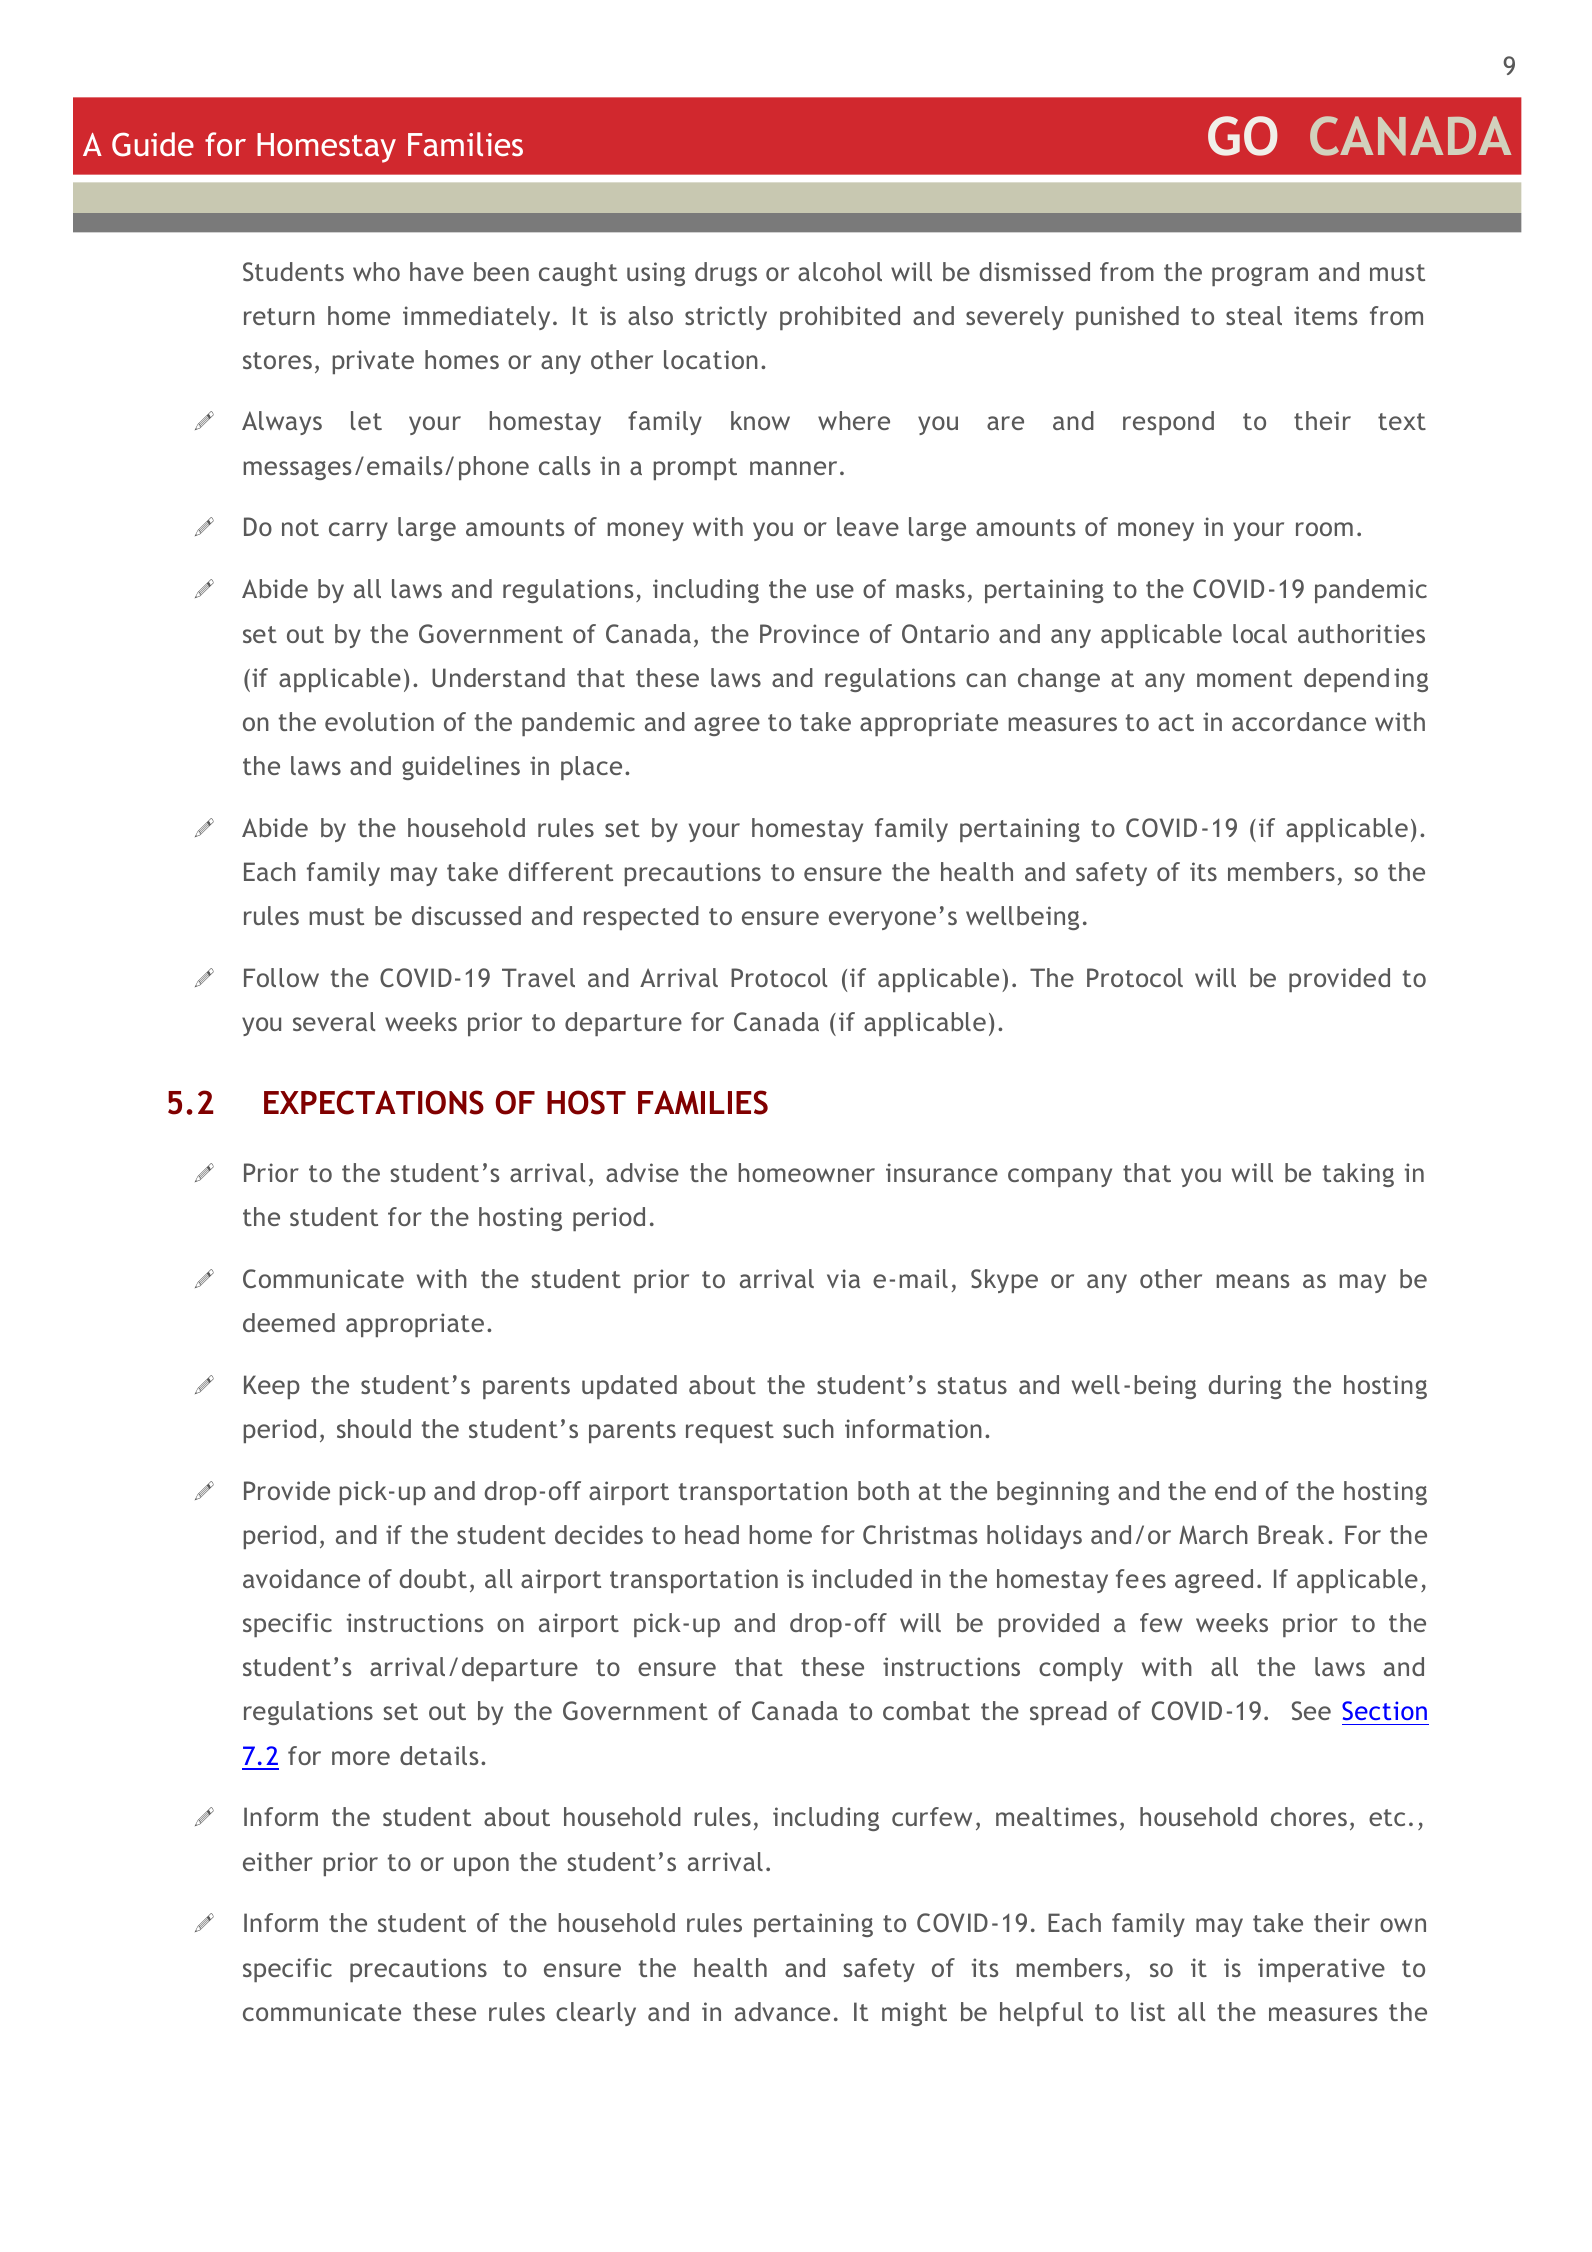  I want to click on Province, so click(809, 633).
